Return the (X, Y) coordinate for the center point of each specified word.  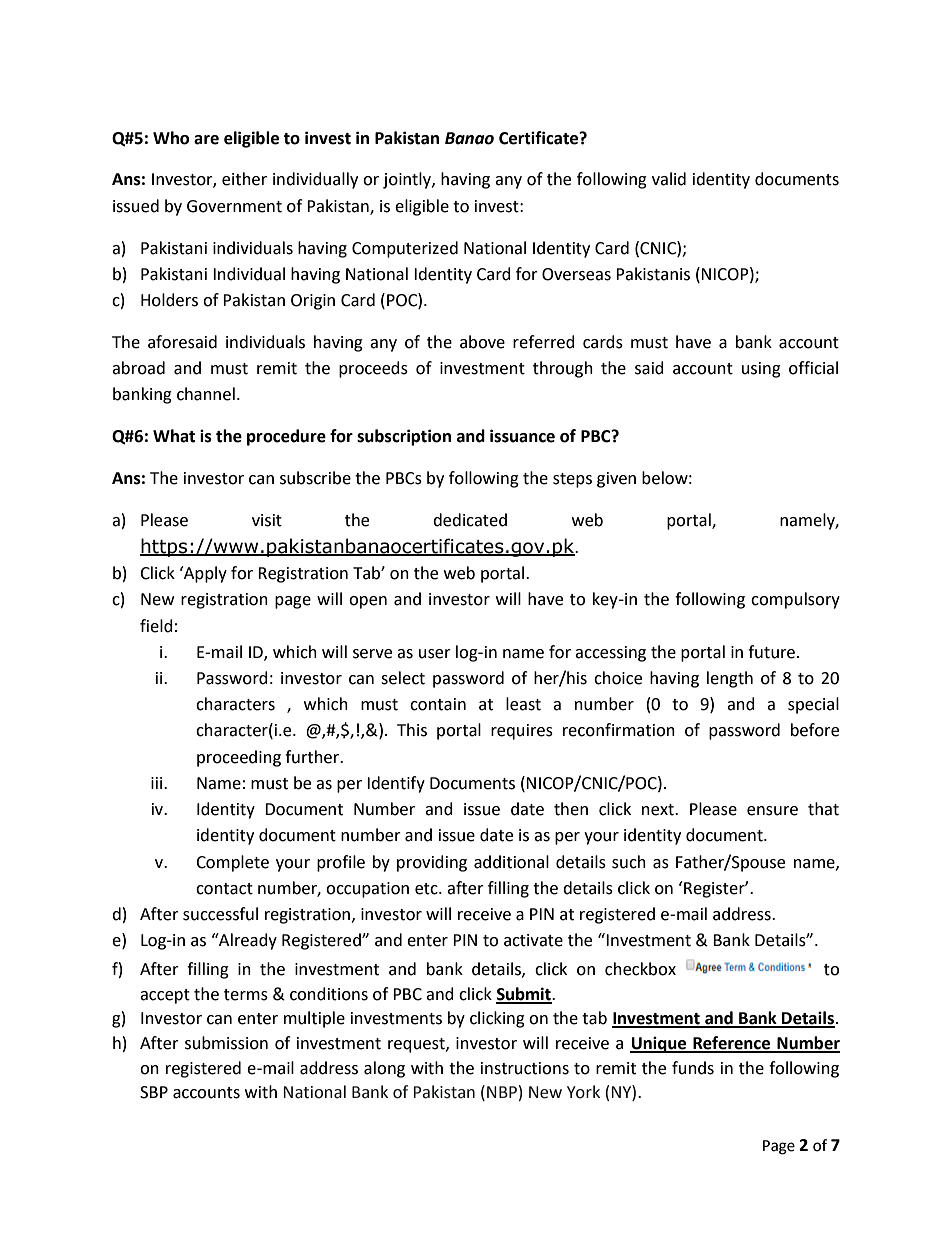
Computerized (405, 249)
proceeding (239, 758)
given (616, 480)
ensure (772, 811)
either (244, 179)
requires (522, 732)
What (174, 436)
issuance (522, 436)
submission (226, 1043)
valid (669, 179)
